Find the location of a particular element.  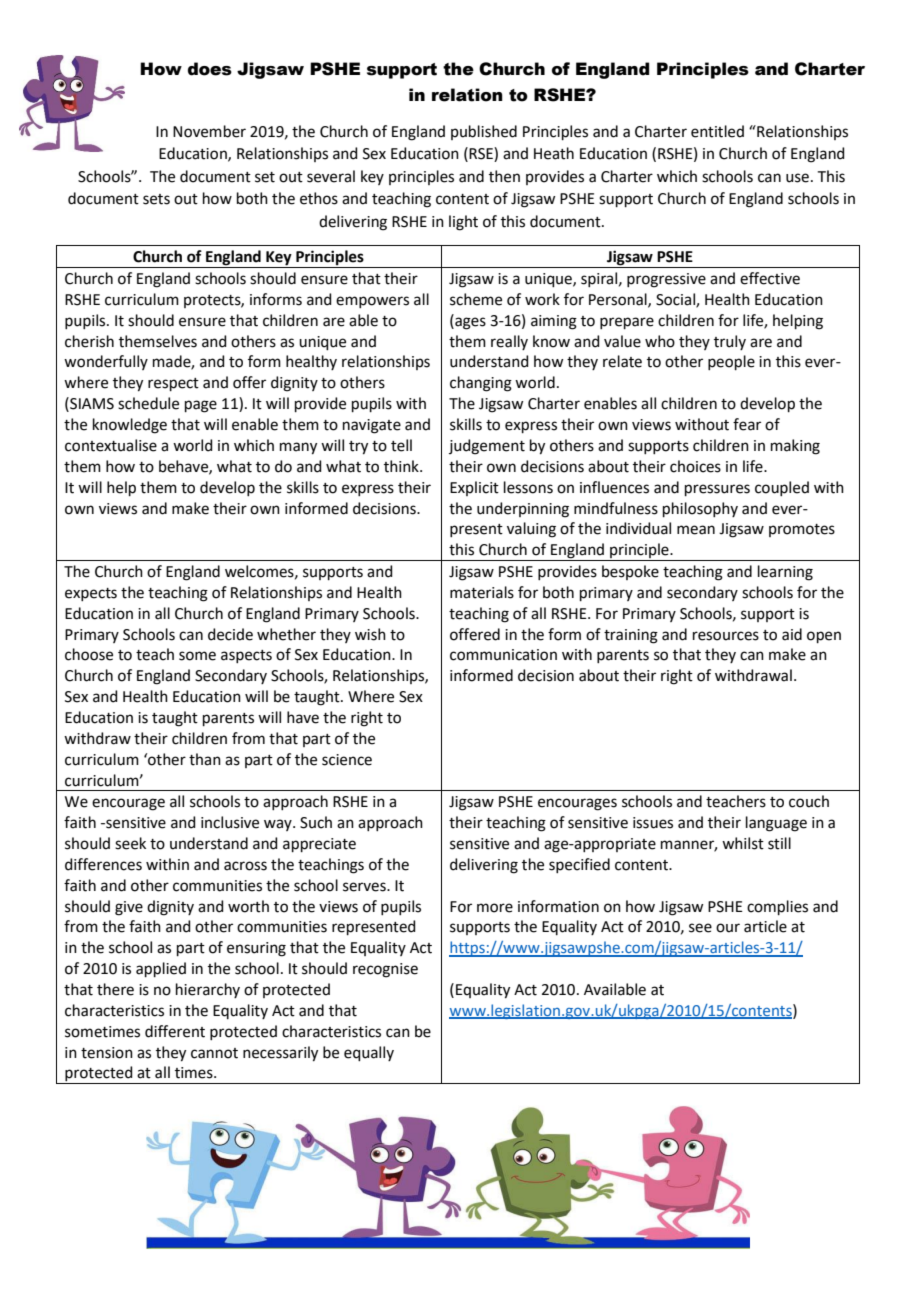

entitled is located at coordinates (717, 131).
